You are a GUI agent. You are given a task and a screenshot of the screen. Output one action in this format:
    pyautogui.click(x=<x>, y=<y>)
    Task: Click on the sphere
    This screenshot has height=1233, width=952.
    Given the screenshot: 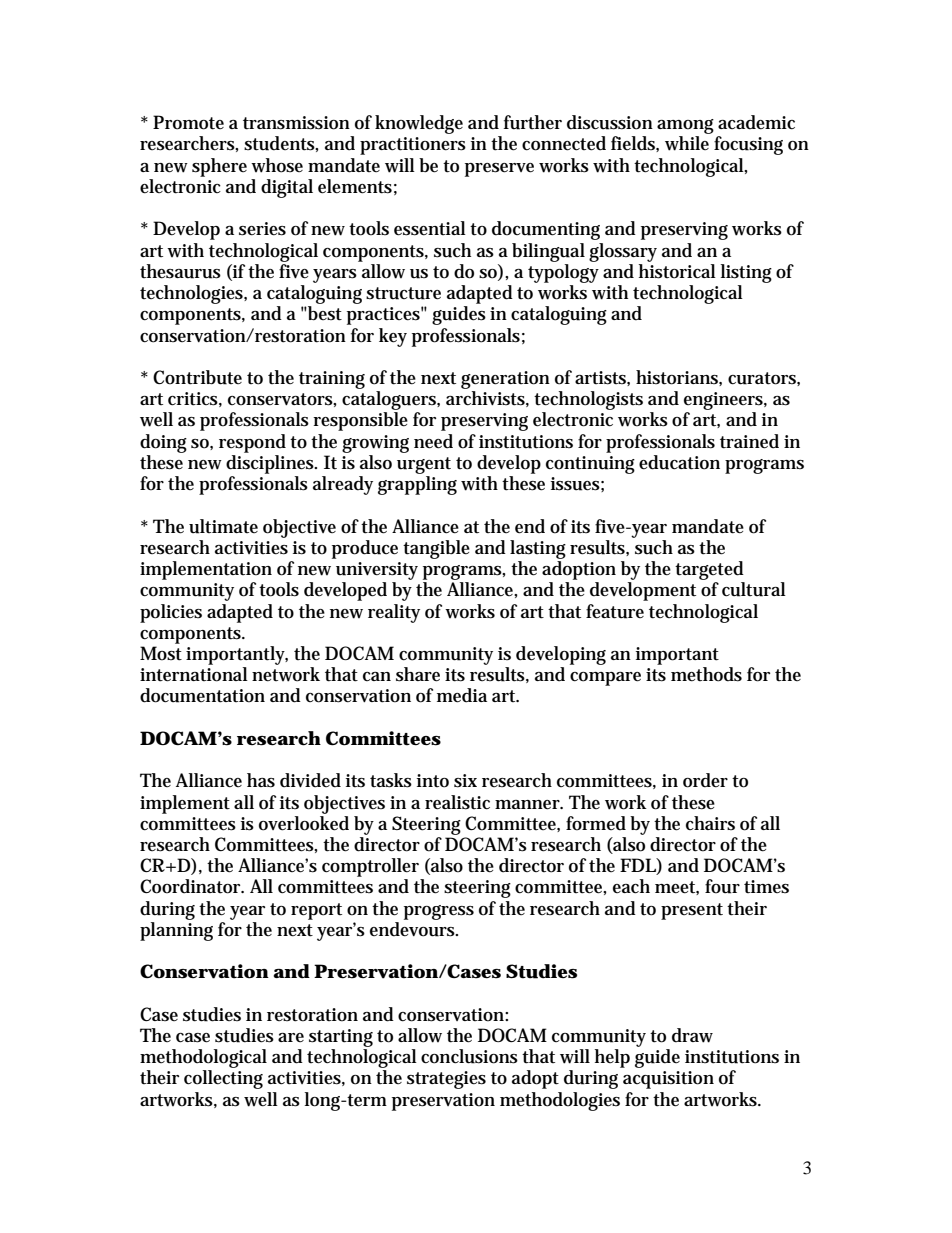 What is the action you would take?
    pyautogui.click(x=219, y=167)
